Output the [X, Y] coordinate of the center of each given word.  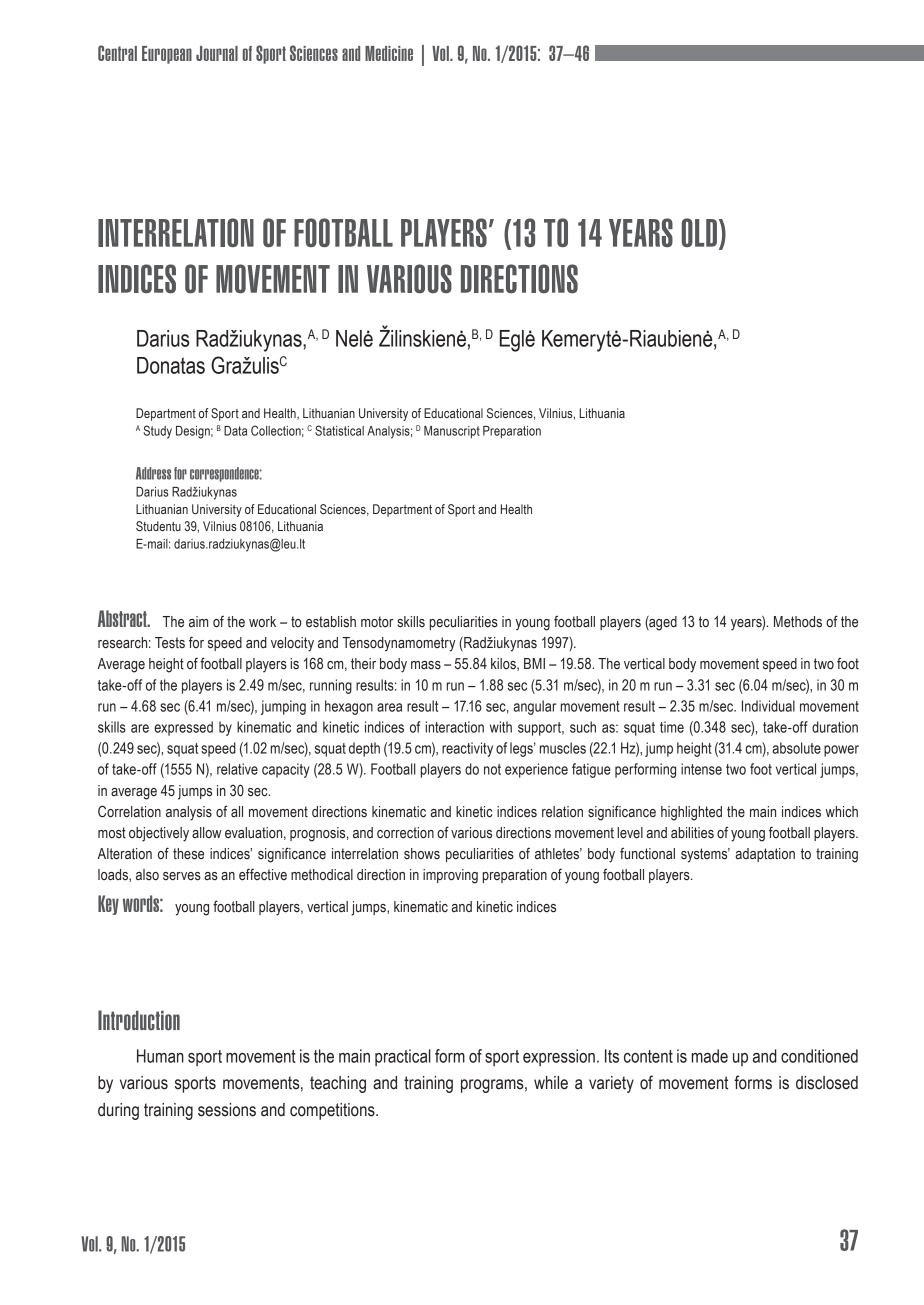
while [551, 1083]
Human [160, 1056]
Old [699, 232]
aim [198, 621]
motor [377, 622]
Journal [217, 53]
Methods [798, 622]
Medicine [389, 53]
